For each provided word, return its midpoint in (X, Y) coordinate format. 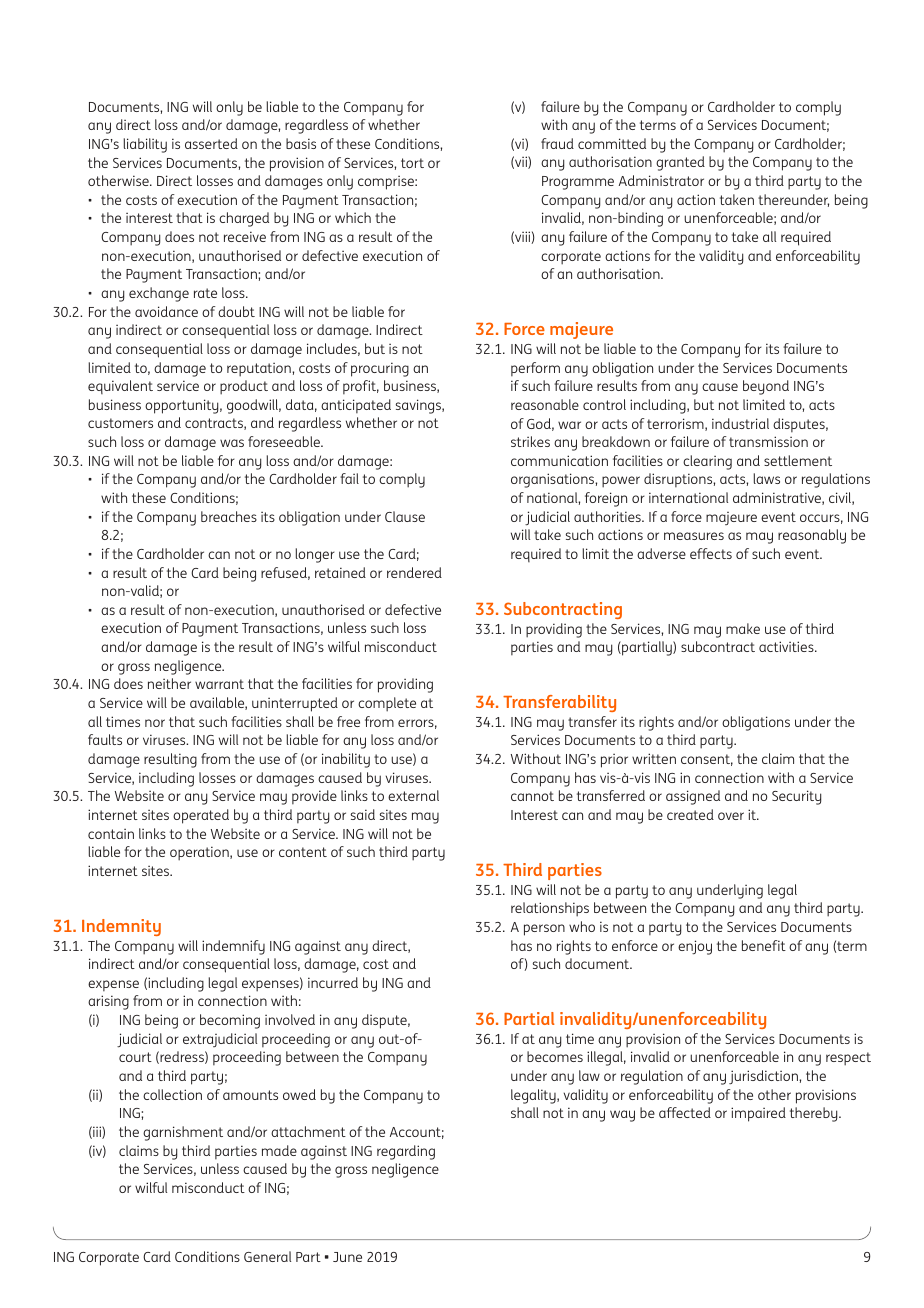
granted (680, 163)
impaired (758, 1114)
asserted (211, 143)
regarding (406, 1152)
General (267, 1256)
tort (412, 163)
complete (387, 704)
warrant (219, 684)
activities (787, 646)
